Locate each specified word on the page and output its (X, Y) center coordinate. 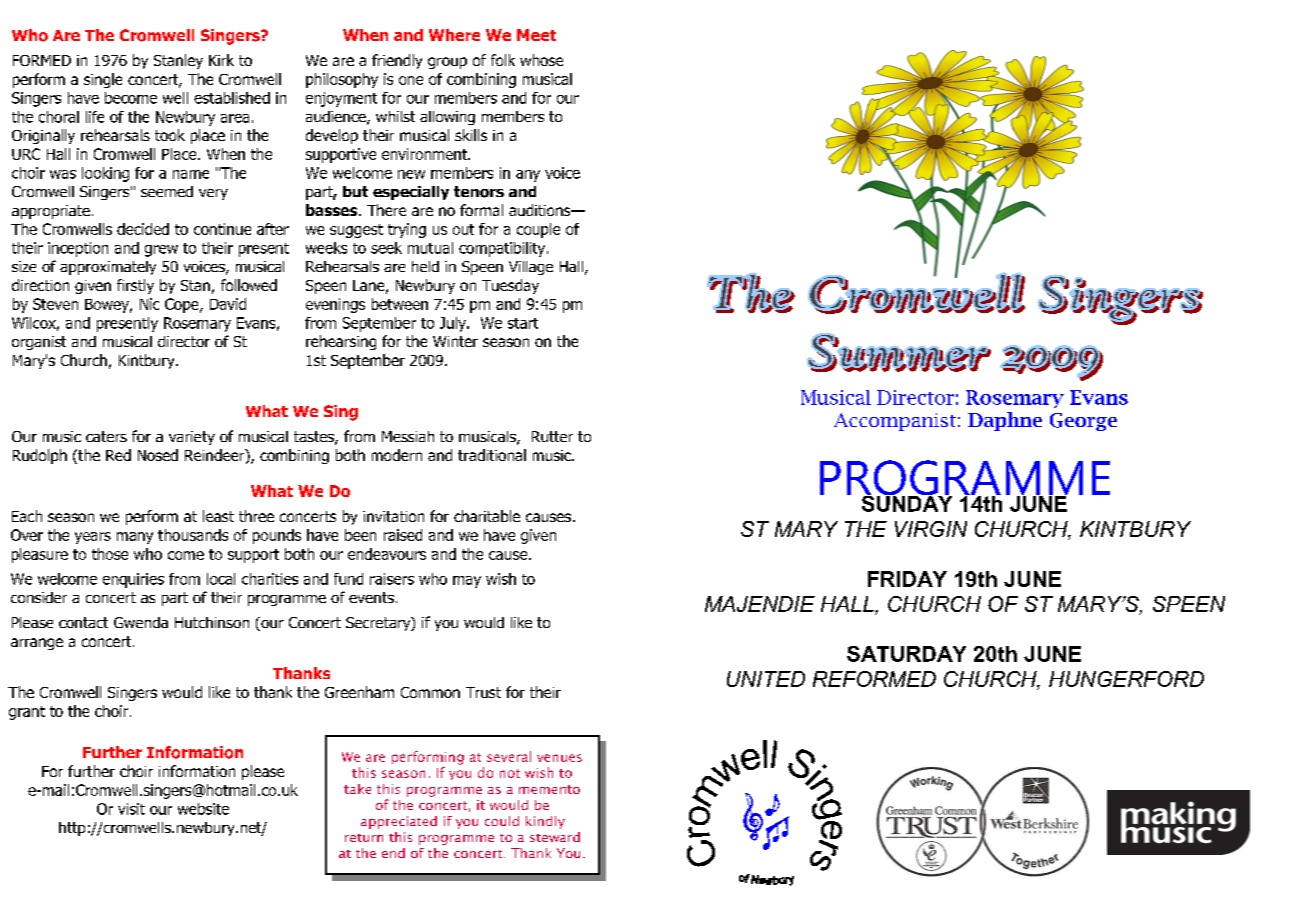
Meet (536, 35)
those (110, 554)
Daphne (1005, 421)
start (523, 323)
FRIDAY (907, 579)
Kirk (221, 60)
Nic (149, 304)
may (467, 582)
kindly (545, 822)
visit (131, 809)
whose (541, 60)
